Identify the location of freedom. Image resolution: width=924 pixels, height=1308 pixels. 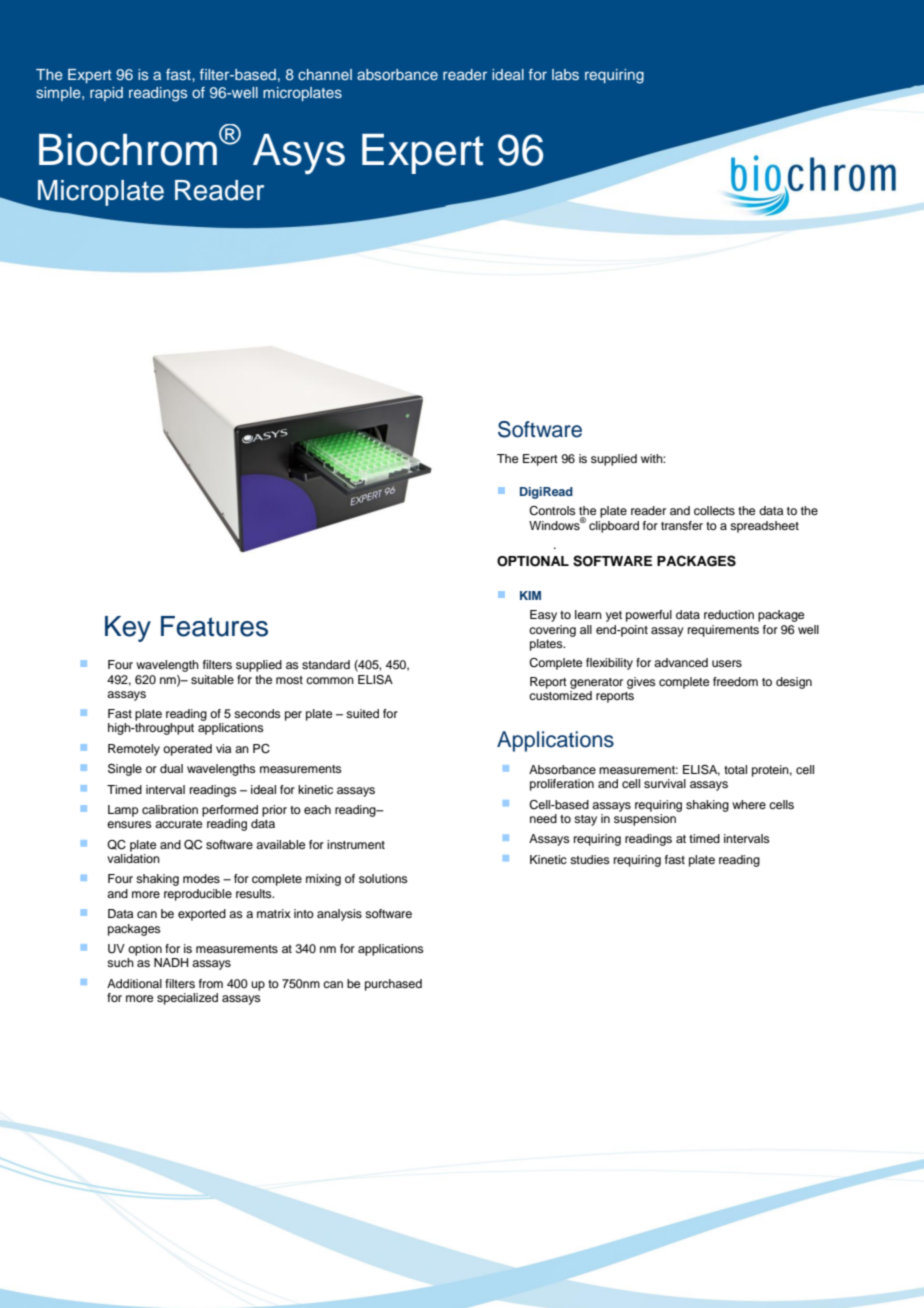
(735, 681).
